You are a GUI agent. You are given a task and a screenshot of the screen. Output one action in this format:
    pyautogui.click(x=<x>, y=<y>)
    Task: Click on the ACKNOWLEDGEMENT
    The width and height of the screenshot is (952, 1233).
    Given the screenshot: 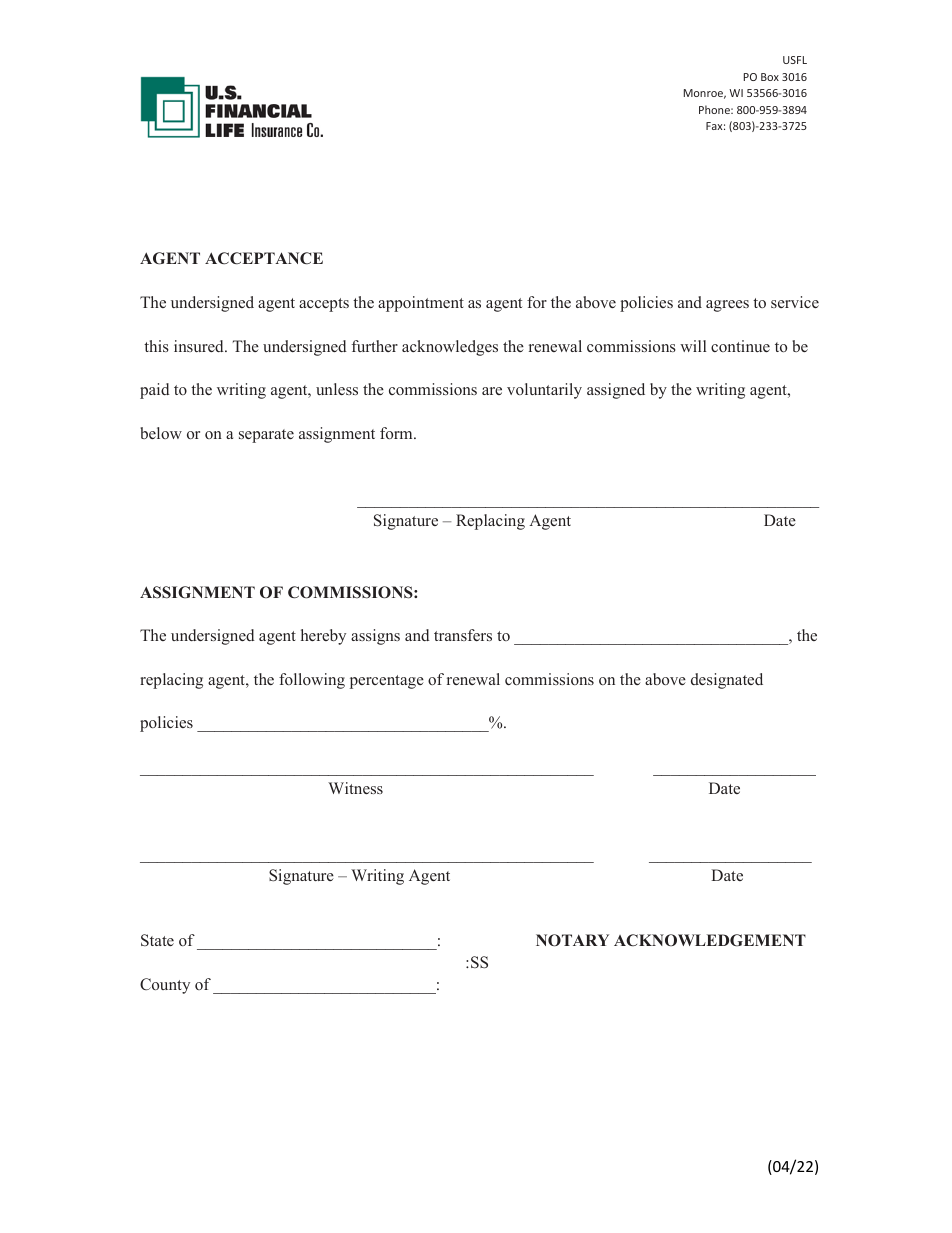 What is the action you would take?
    pyautogui.click(x=710, y=940)
